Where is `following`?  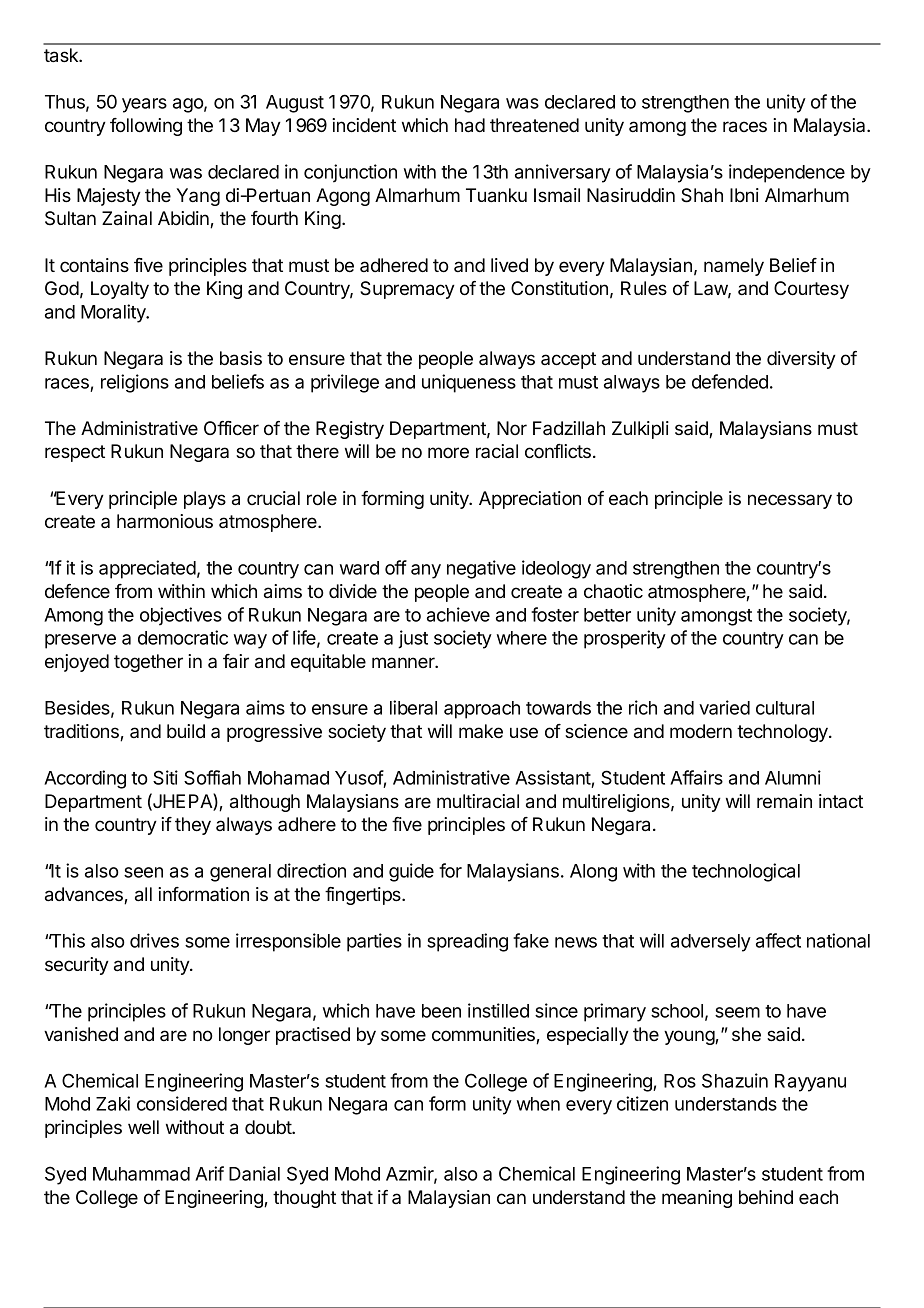 following is located at coordinates (146, 127).
